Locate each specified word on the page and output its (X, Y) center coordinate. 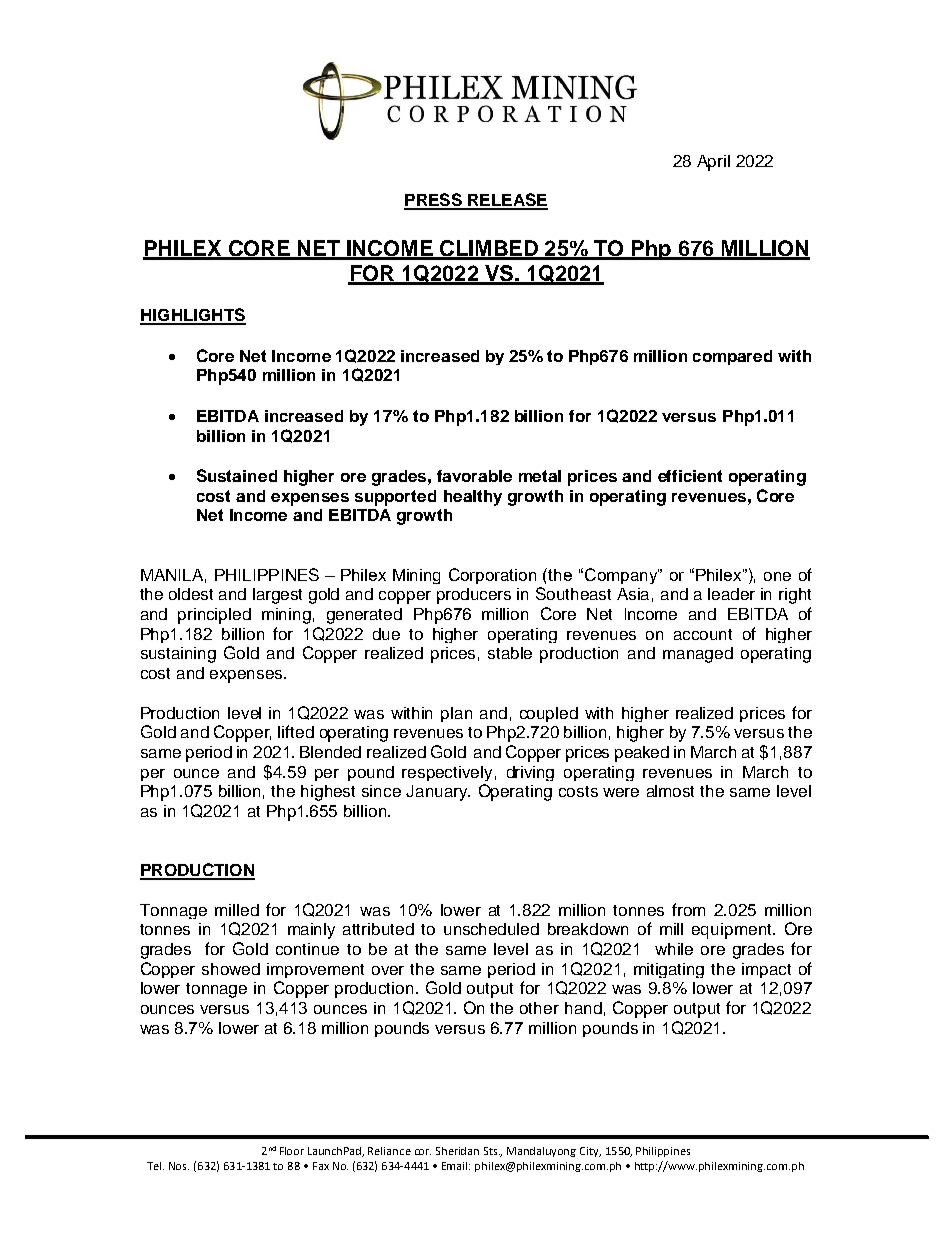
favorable (474, 476)
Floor (292, 1151)
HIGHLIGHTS (193, 316)
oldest (191, 594)
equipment (733, 931)
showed (231, 969)
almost (670, 791)
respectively (447, 773)
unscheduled (491, 929)
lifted (296, 731)
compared (732, 357)
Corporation (492, 576)
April (713, 163)
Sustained (237, 475)
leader (731, 594)
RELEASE (507, 201)
